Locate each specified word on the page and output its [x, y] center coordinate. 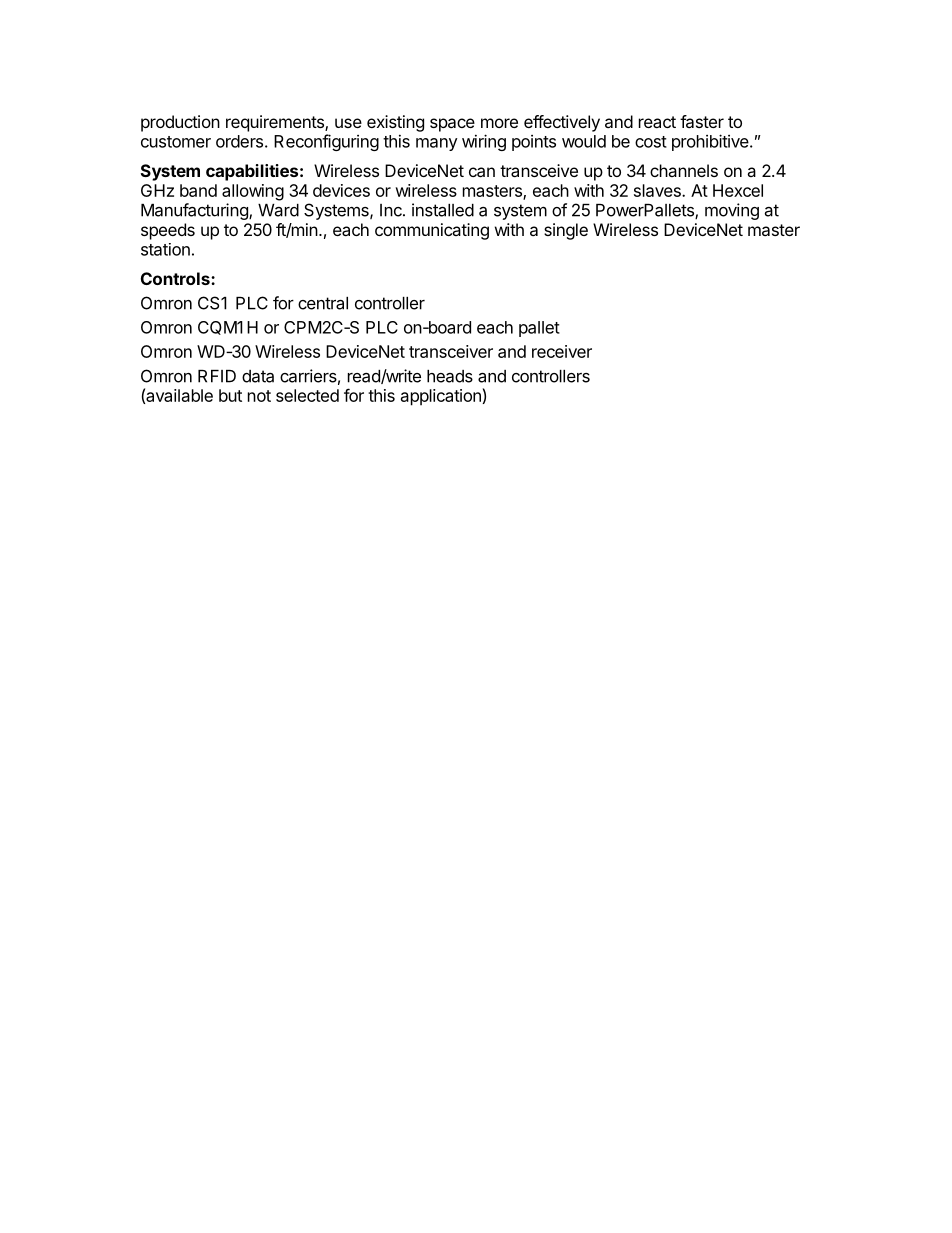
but [230, 395]
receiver [562, 351]
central [323, 303]
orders [239, 141]
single [566, 231]
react [657, 122]
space [452, 125]
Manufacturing [195, 211]
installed [443, 210]
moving [732, 211]
